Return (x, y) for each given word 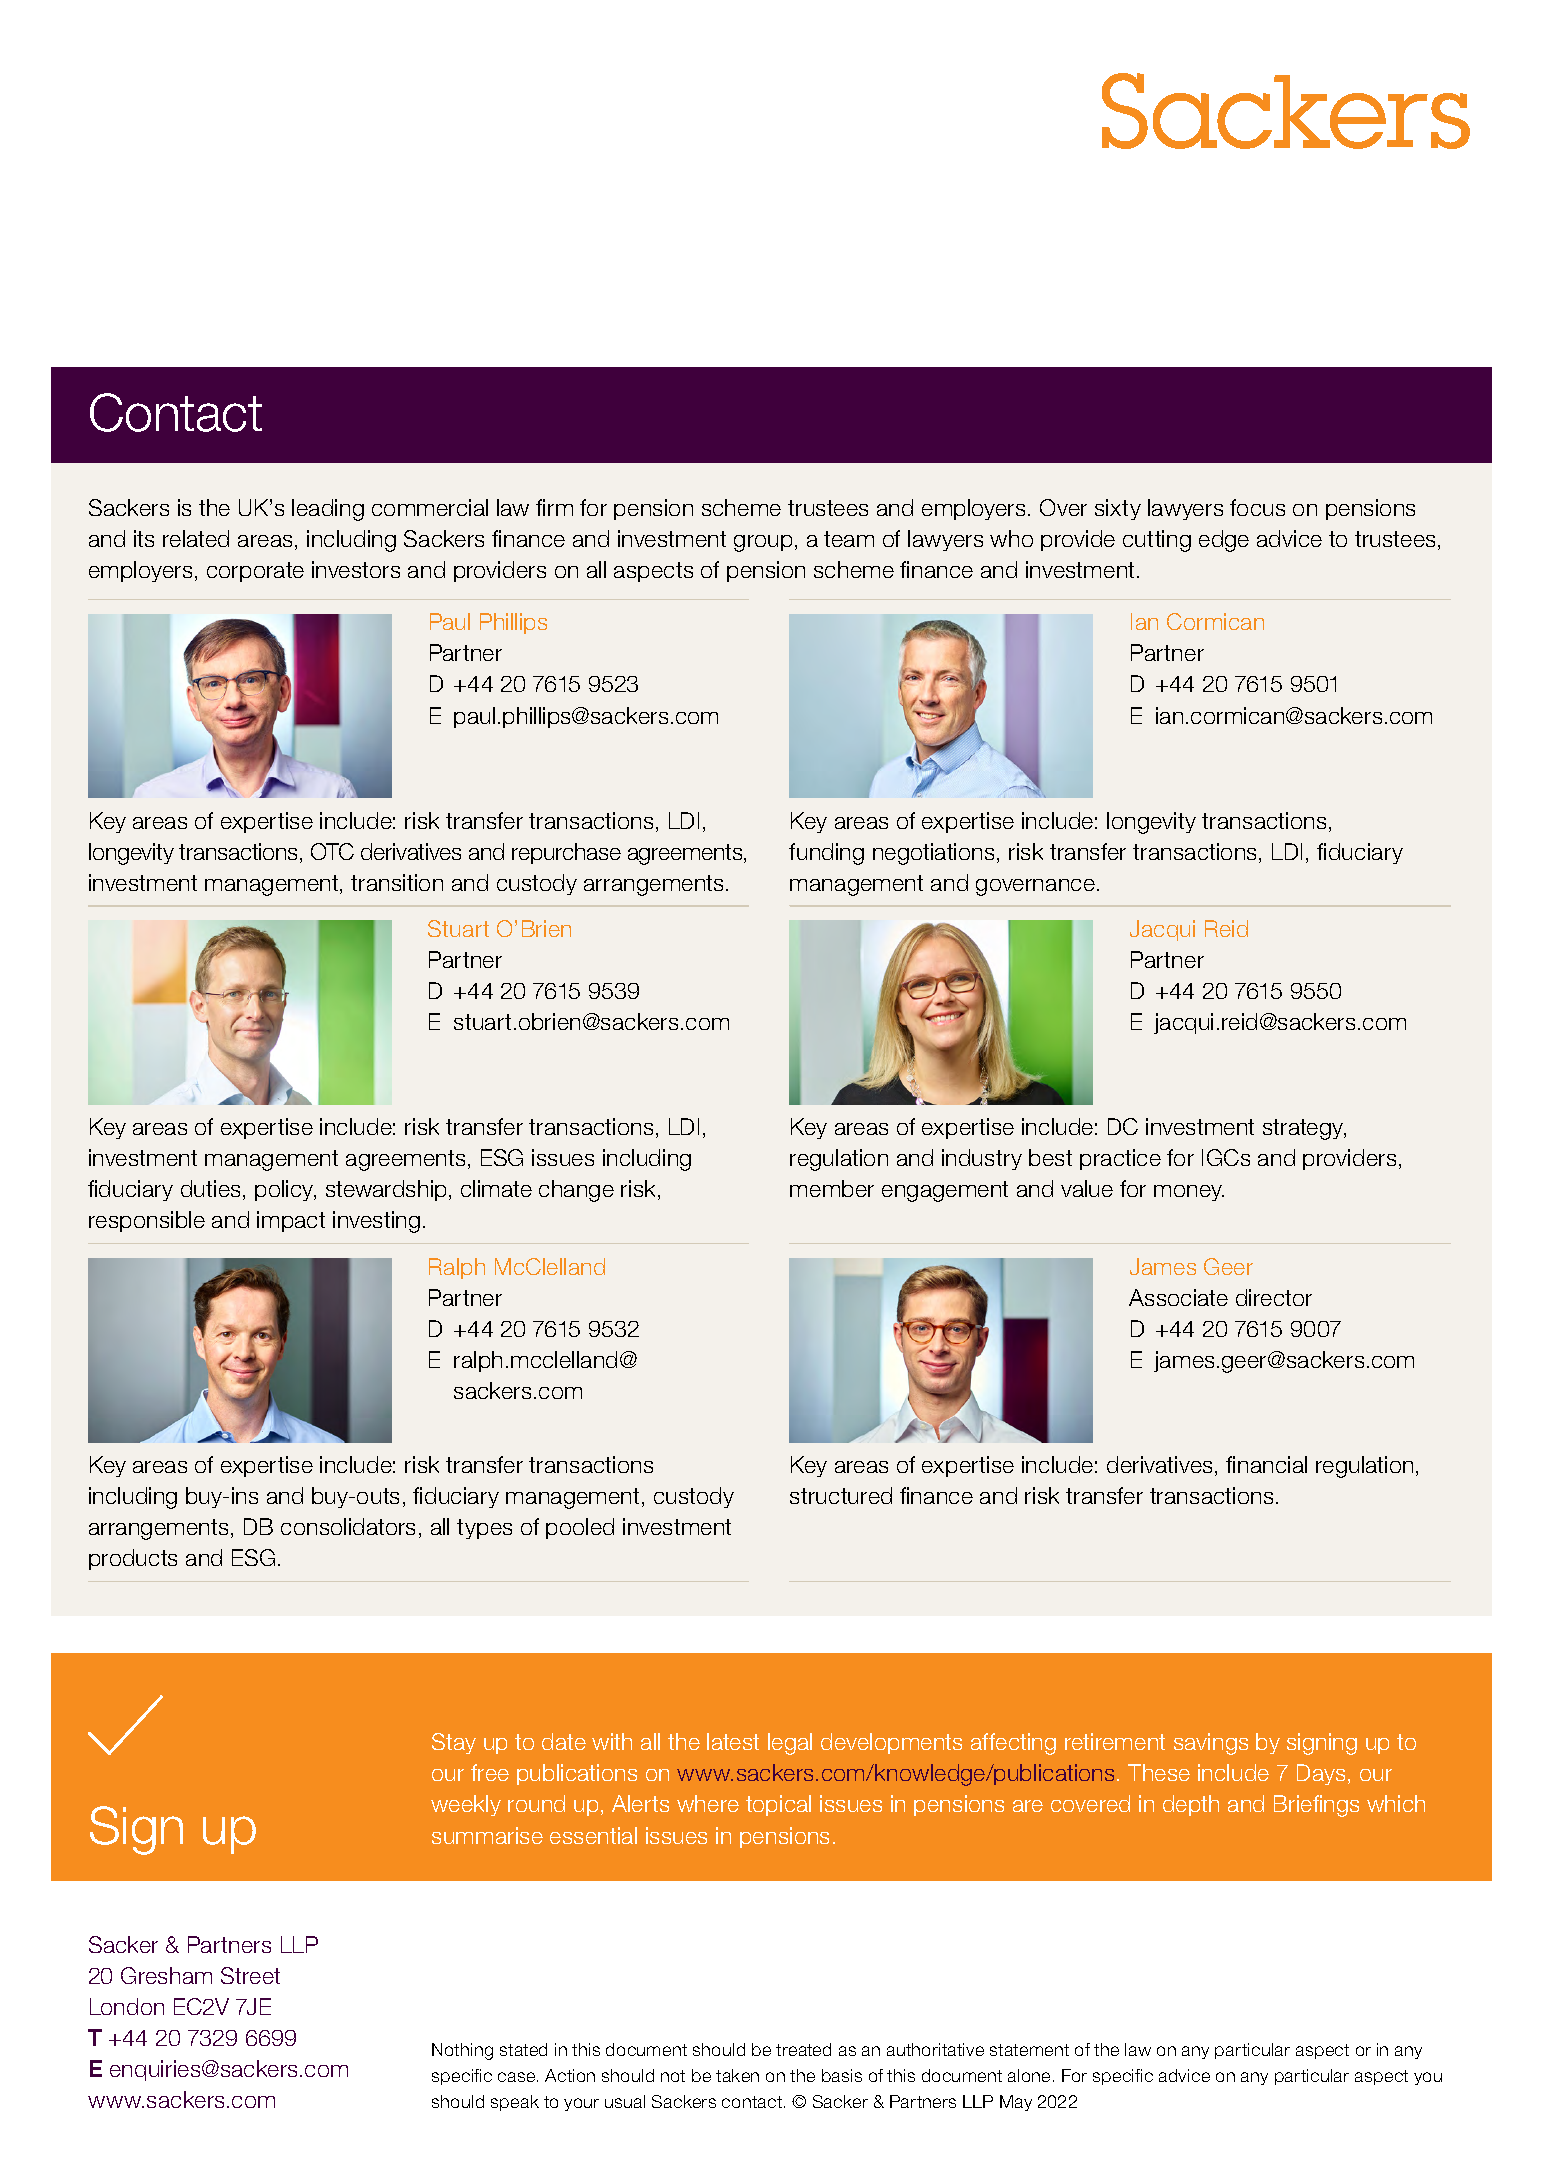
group (763, 543)
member (832, 1188)
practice (1120, 1159)
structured (841, 1495)
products (133, 1559)
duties (210, 1188)
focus (1257, 507)
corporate (255, 572)
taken (737, 2075)
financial (1266, 1464)
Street (250, 1975)
